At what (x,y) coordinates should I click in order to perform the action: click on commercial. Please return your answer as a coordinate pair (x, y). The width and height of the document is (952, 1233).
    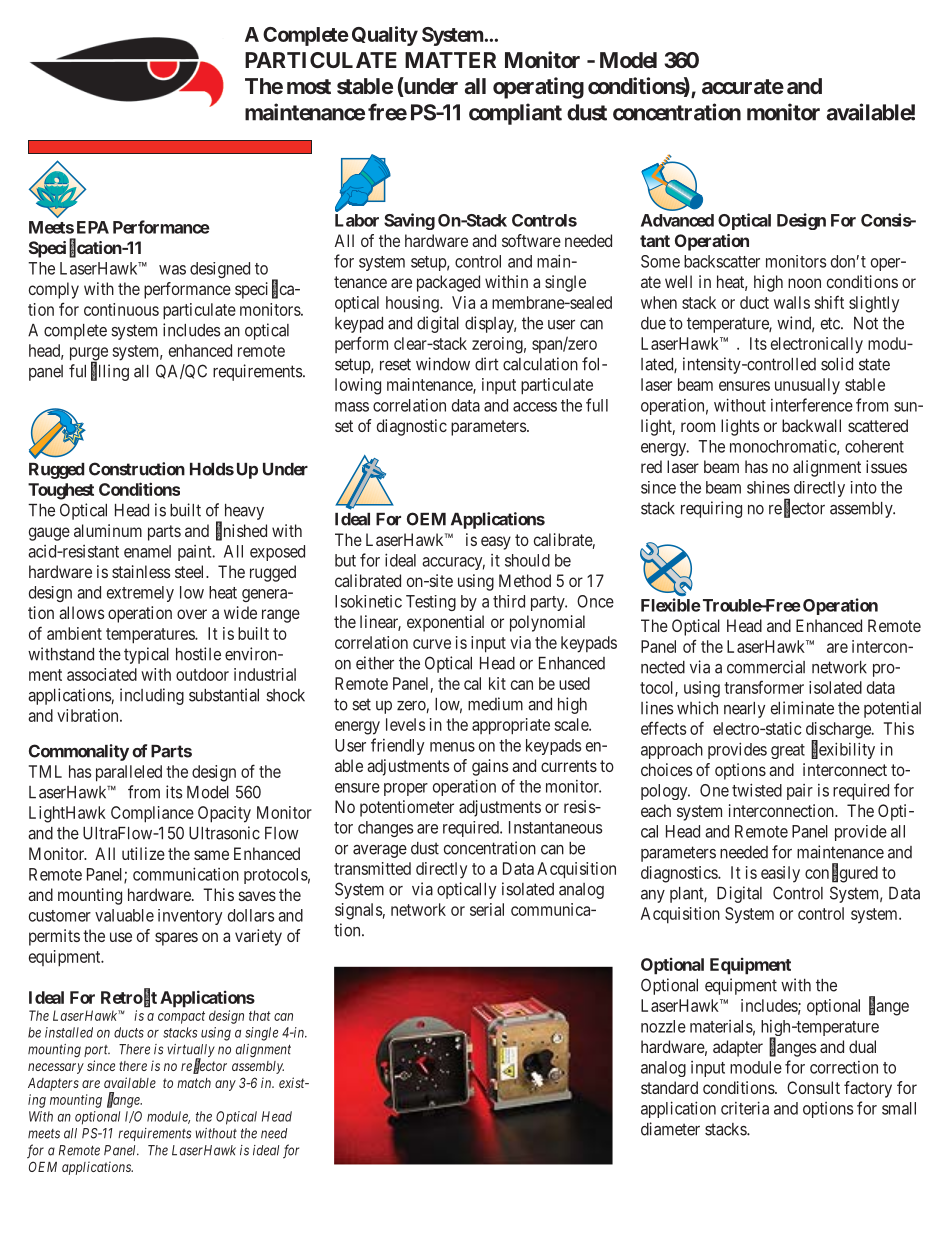
    Looking at the image, I should click on (766, 667).
